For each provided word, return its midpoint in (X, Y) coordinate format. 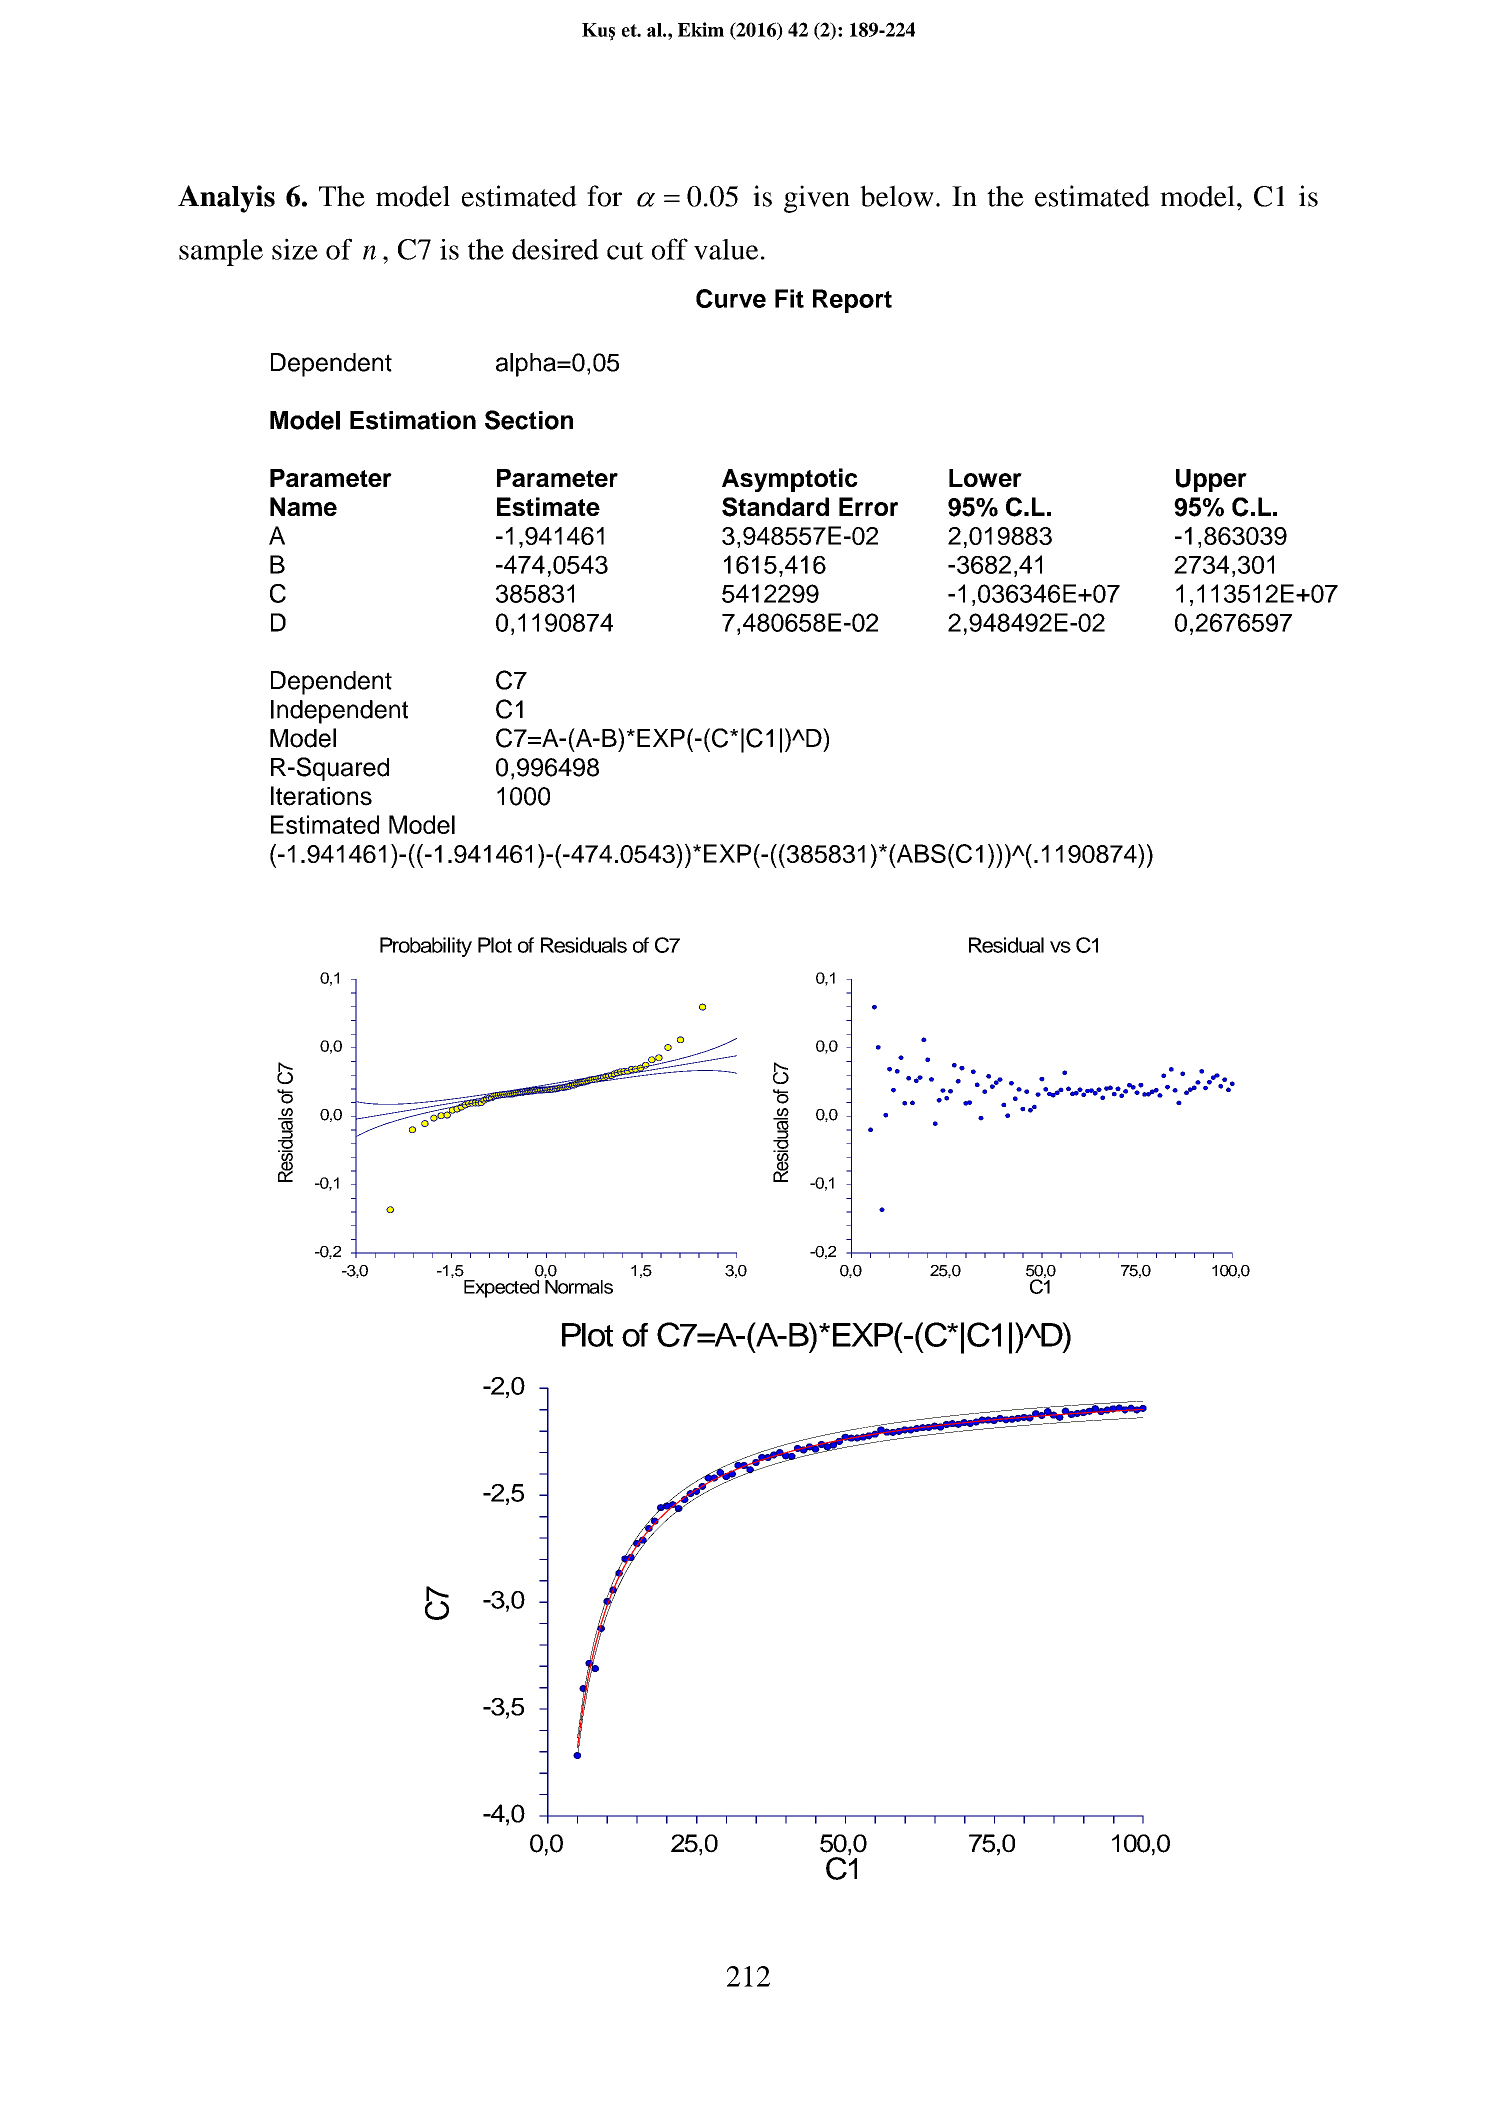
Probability (426, 947)
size (295, 249)
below (897, 196)
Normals (578, 1285)
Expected (501, 1289)
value (726, 249)
